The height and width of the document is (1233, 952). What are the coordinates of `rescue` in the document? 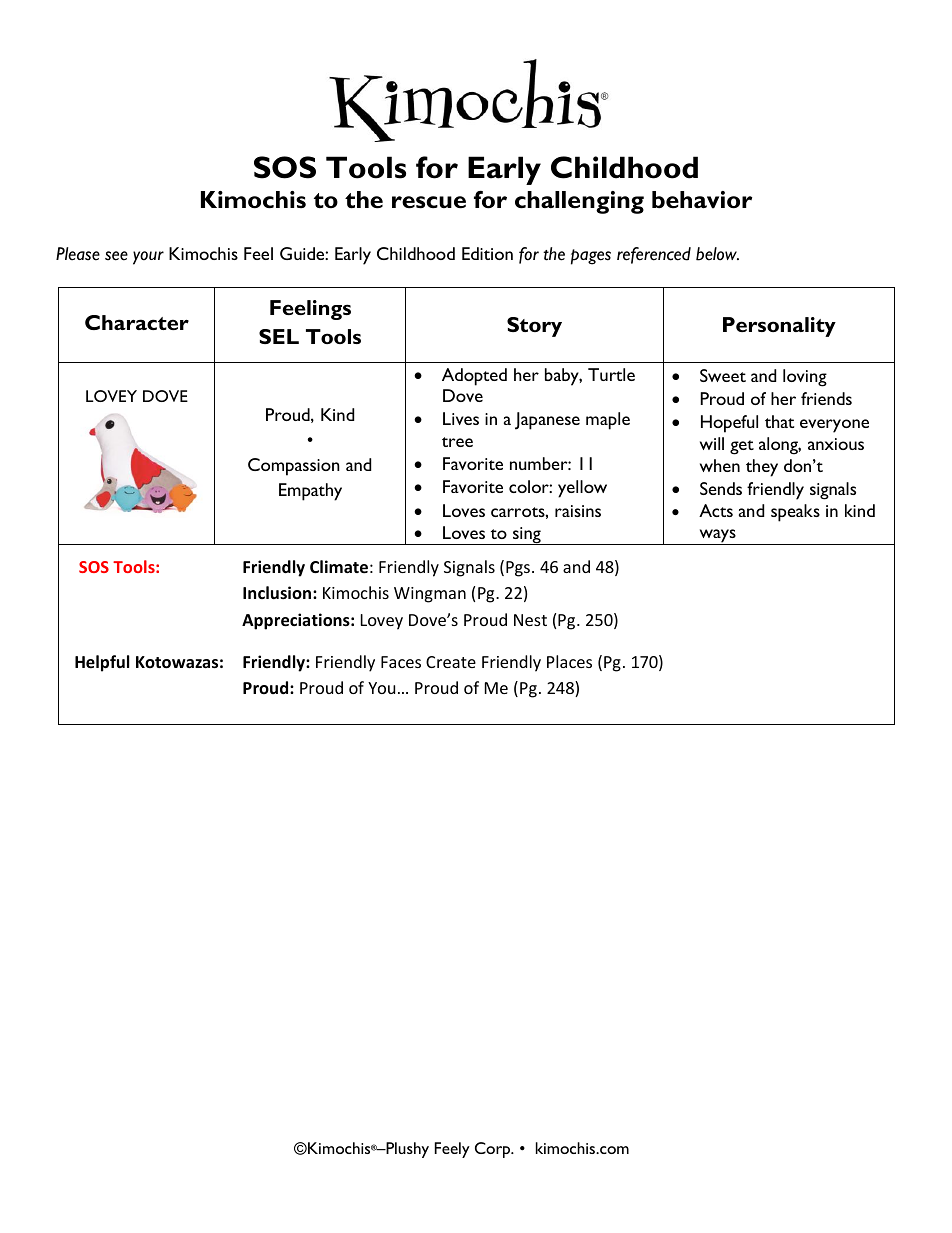 It's located at (429, 202).
